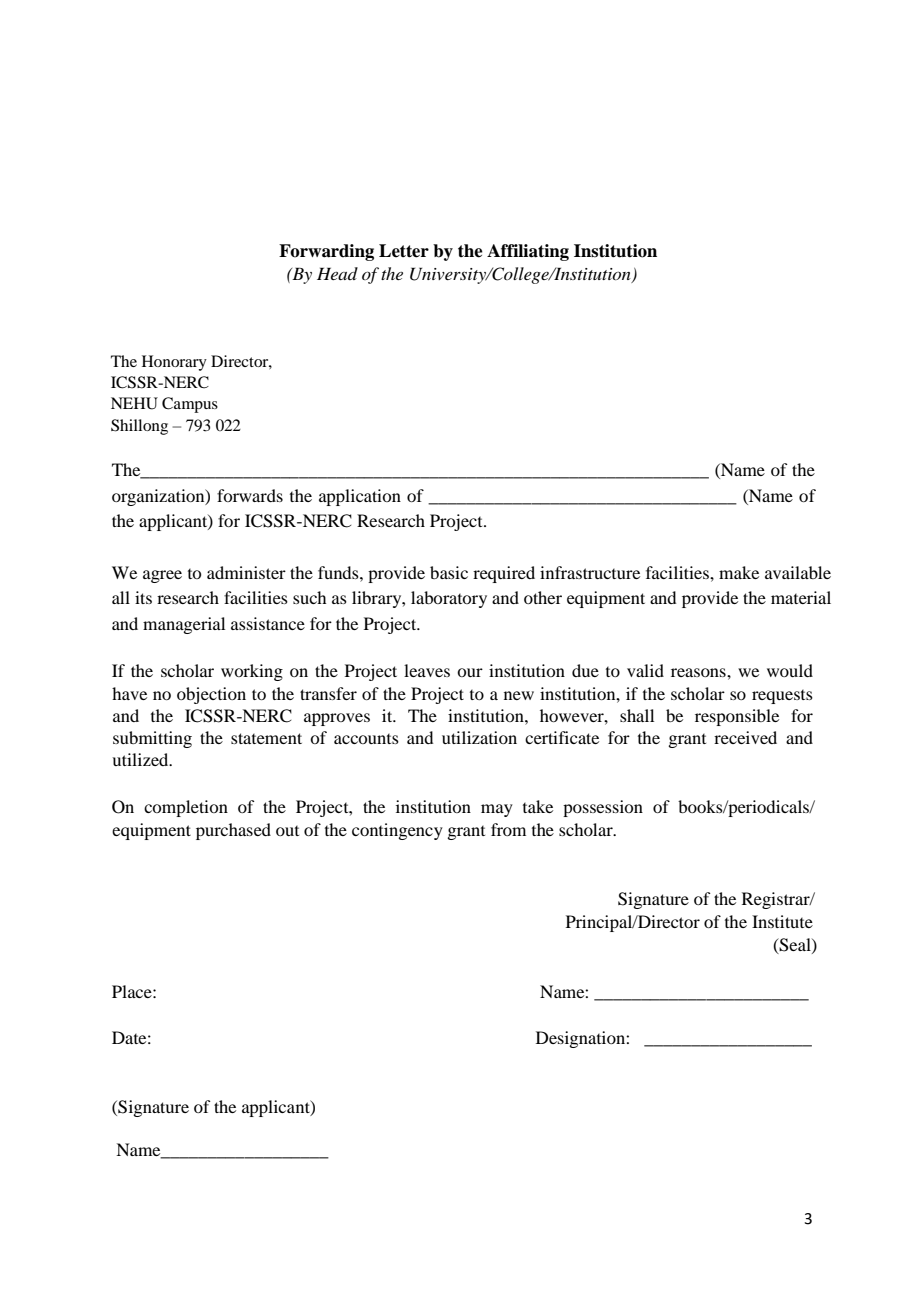 The width and height of the document is (924, 1308). What do you see at coordinates (190, 405) in the document?
I see `Campus` at bounding box center [190, 405].
